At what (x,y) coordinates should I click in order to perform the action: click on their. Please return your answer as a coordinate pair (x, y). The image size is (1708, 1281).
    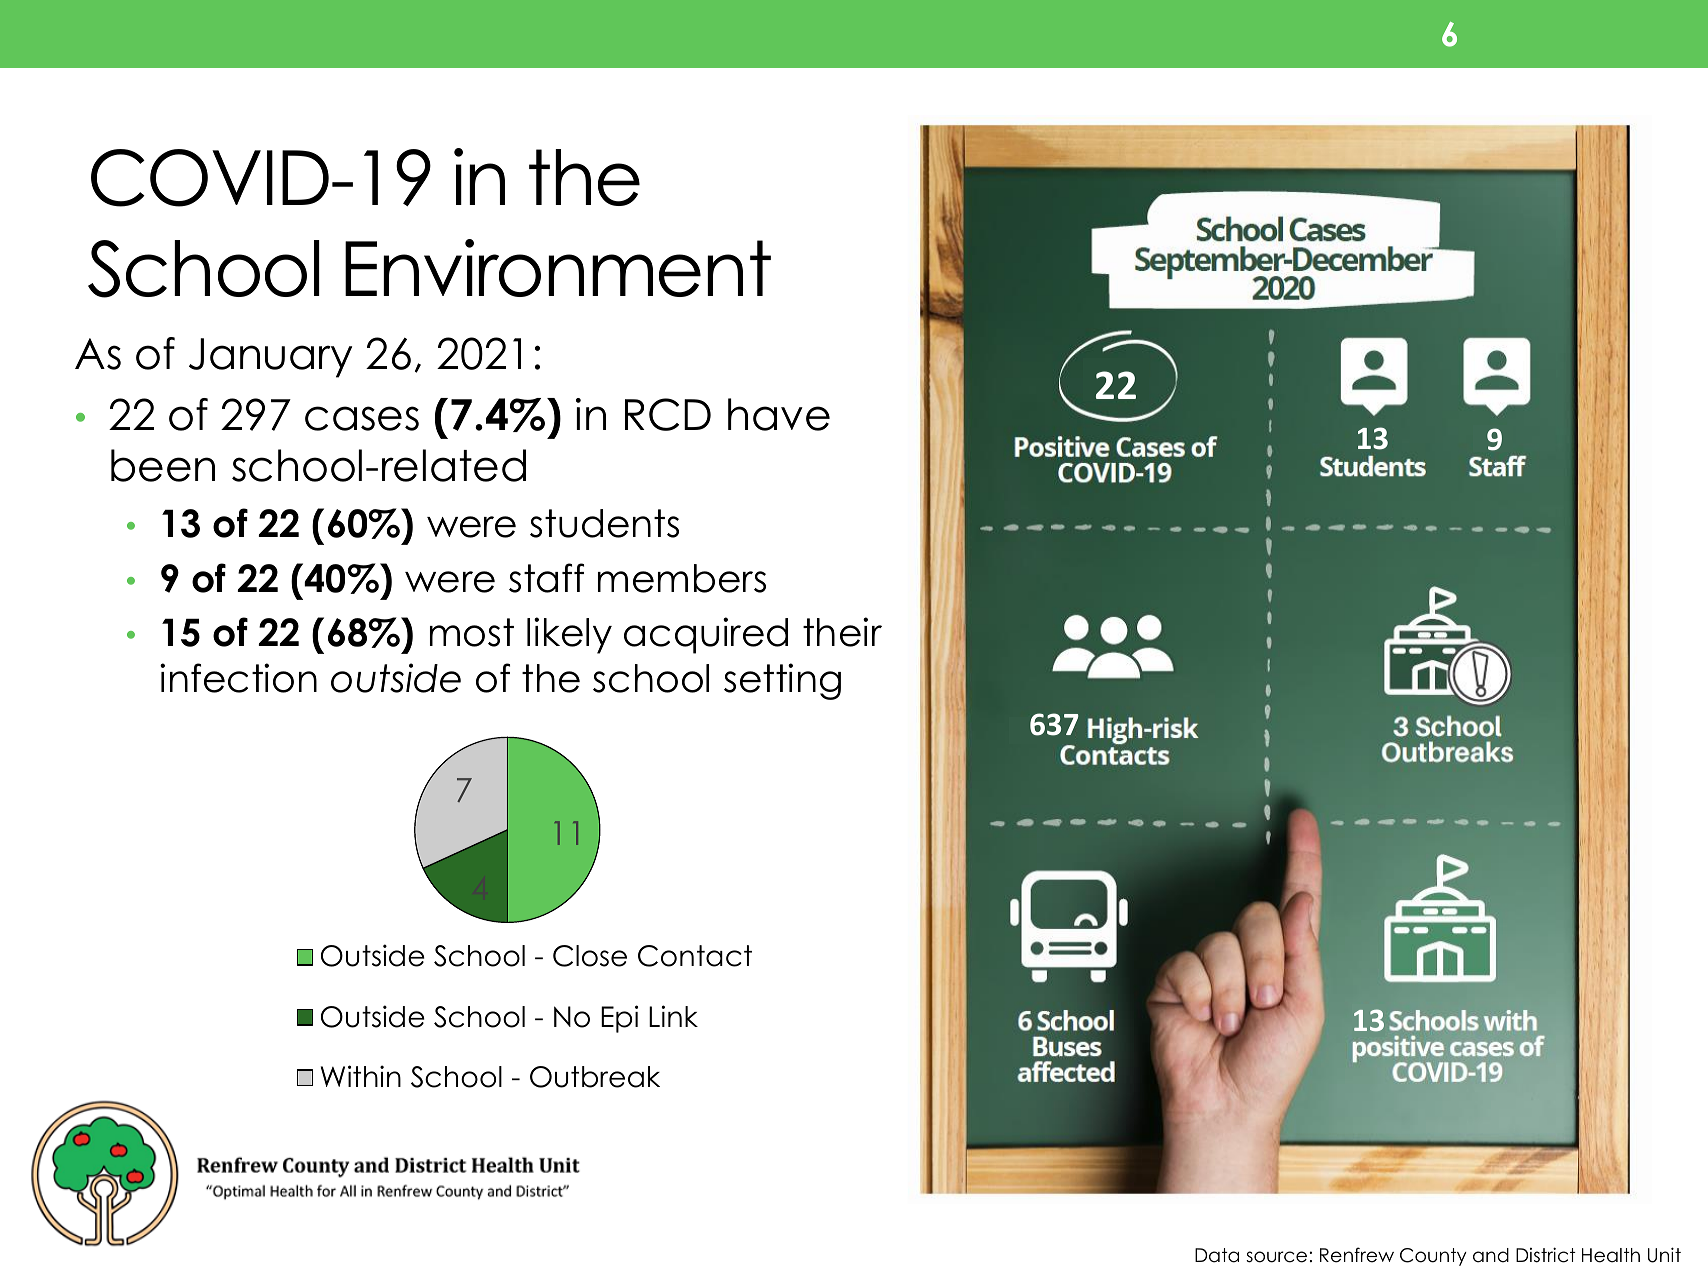
    Looking at the image, I should click on (842, 632).
